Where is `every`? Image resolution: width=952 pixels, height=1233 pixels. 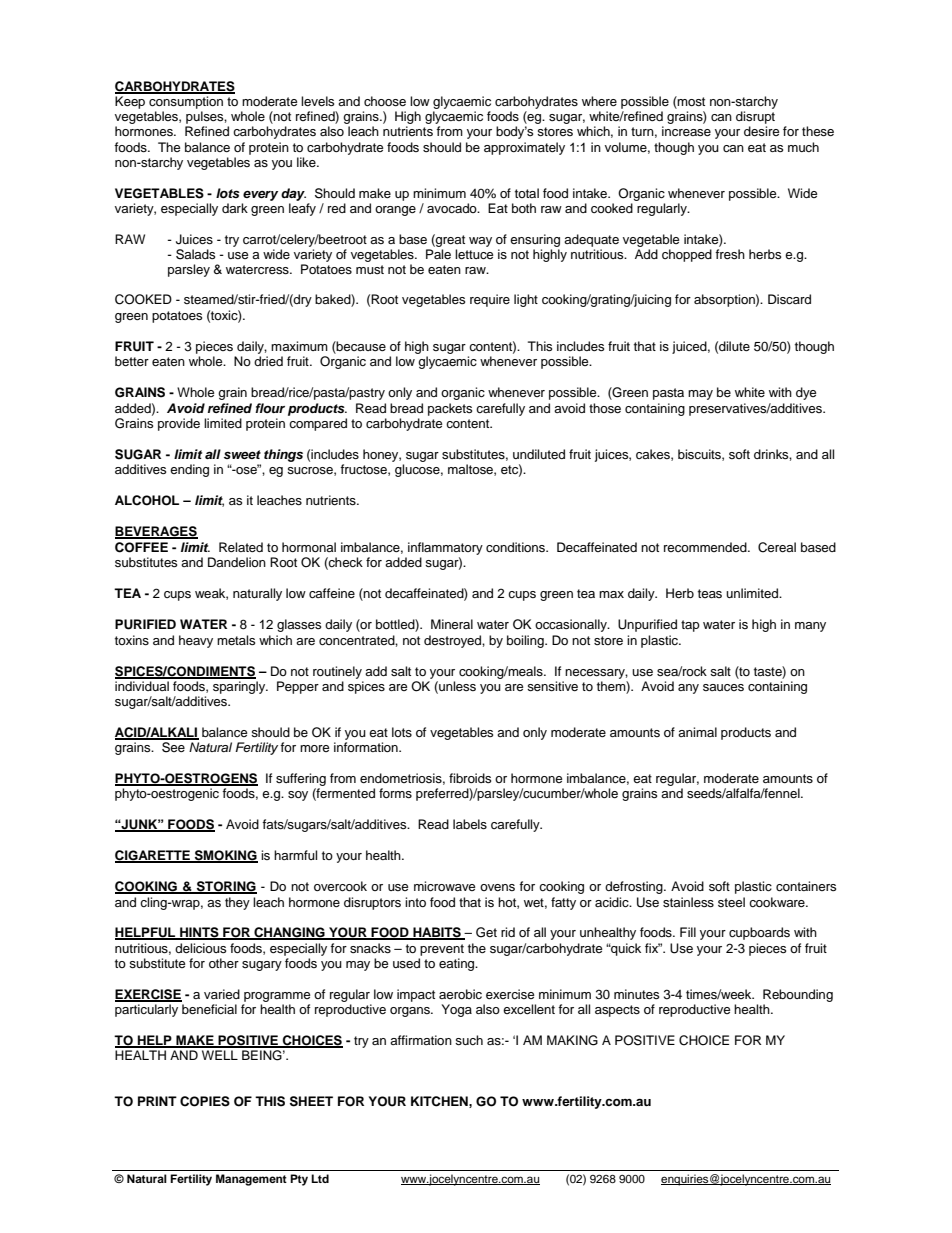 every is located at coordinates (260, 196).
